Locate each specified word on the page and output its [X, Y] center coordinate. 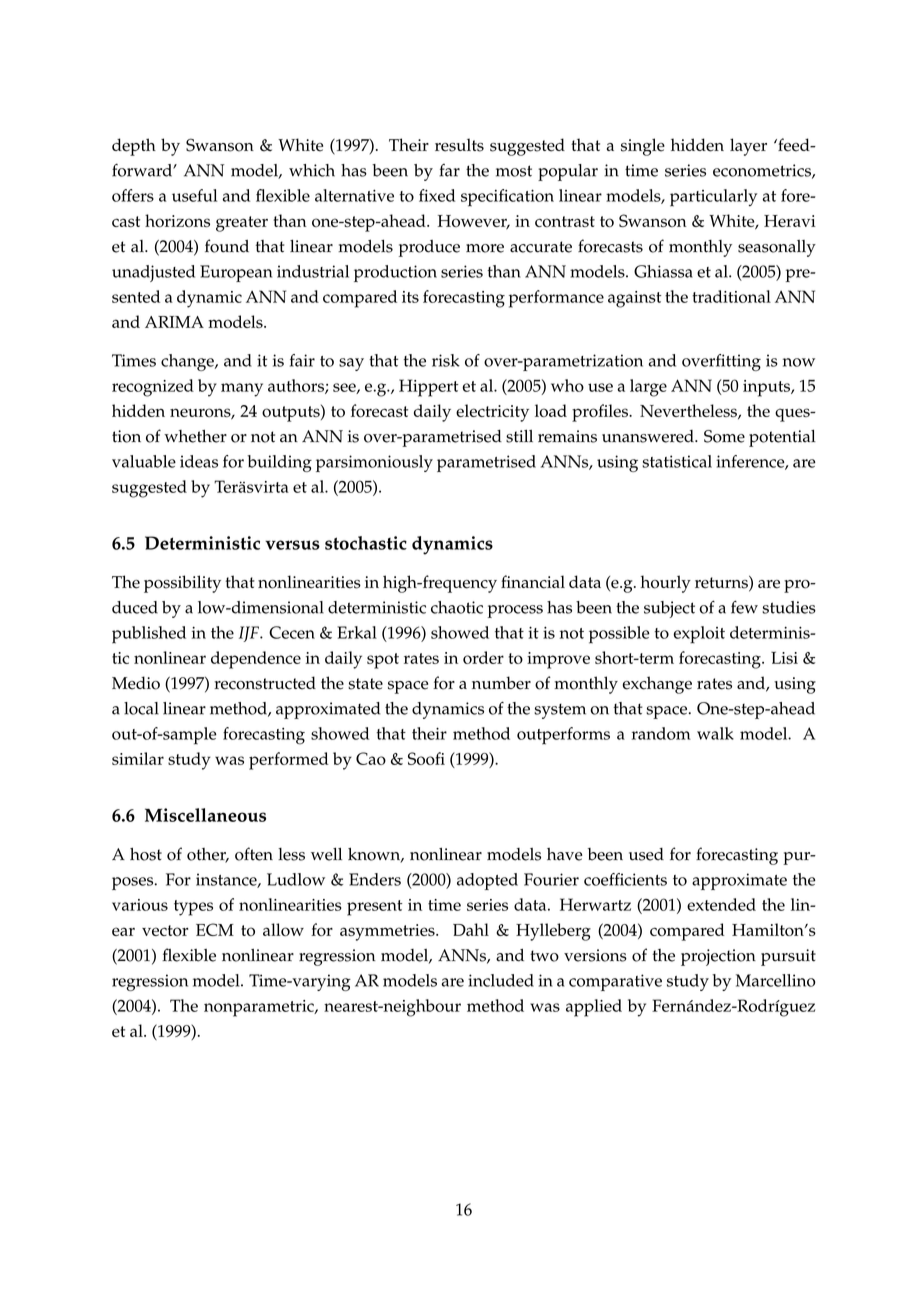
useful [194, 195]
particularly [713, 198]
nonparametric [260, 1008]
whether [195, 436]
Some [724, 436]
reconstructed [265, 683]
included [501, 980]
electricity [492, 413]
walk [715, 733]
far [449, 170]
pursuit [788, 957]
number [501, 683]
